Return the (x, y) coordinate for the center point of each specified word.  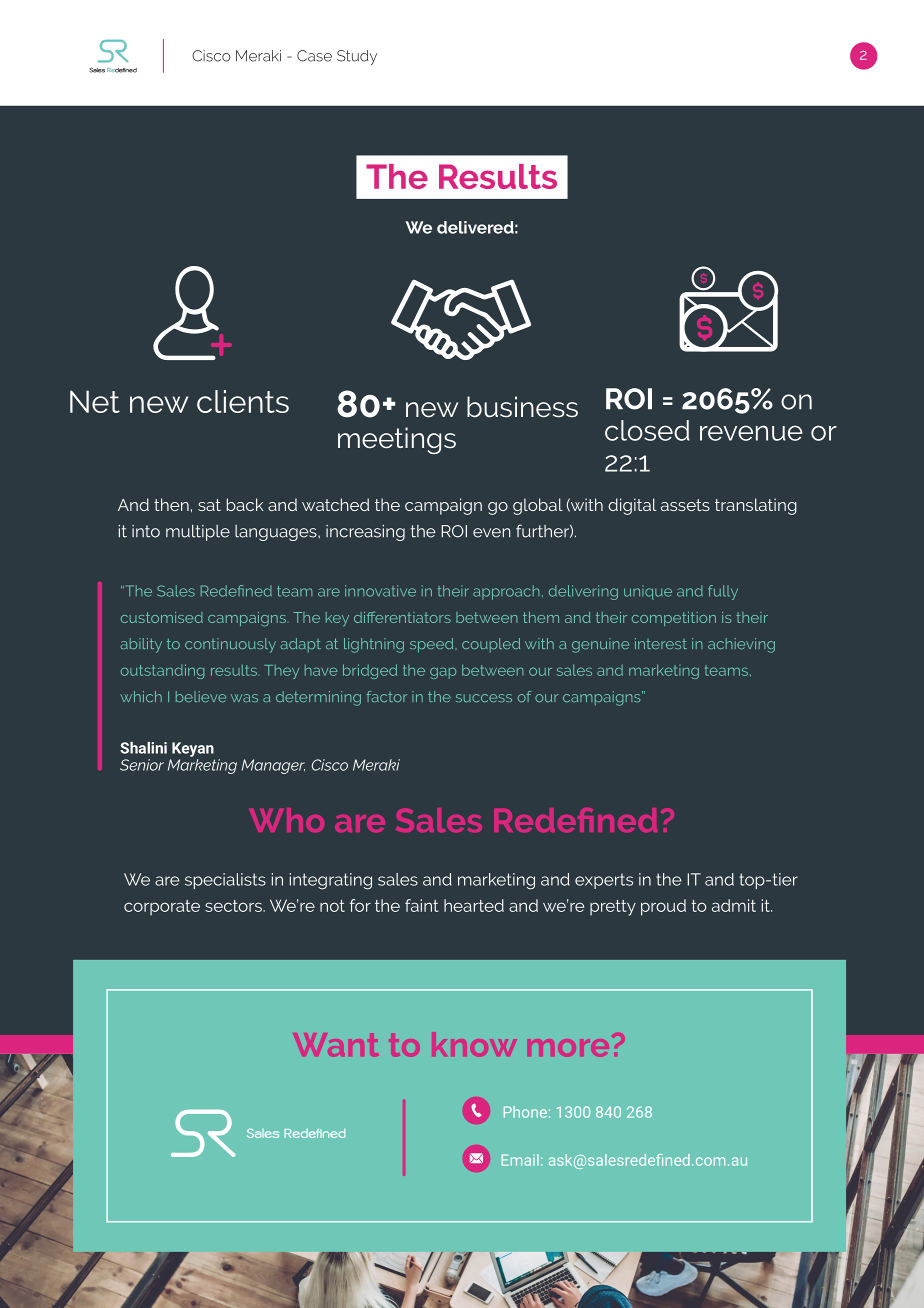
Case (314, 56)
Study (357, 57)
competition (674, 619)
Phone (525, 1112)
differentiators (402, 617)
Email (520, 1160)
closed (647, 430)
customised (162, 617)
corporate (162, 908)
